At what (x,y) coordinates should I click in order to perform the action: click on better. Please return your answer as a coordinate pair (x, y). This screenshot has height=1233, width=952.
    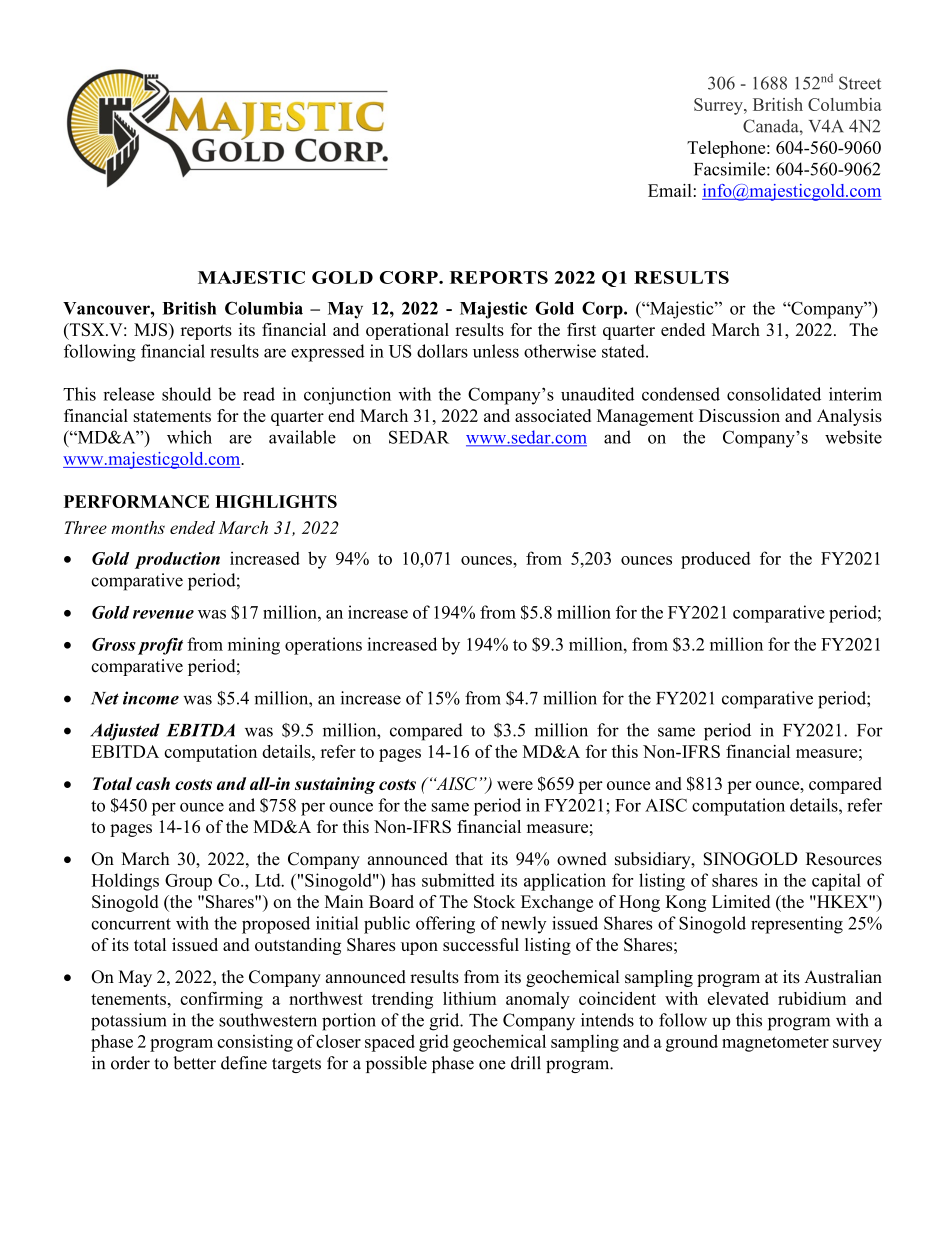
    Looking at the image, I should click on (194, 1063).
